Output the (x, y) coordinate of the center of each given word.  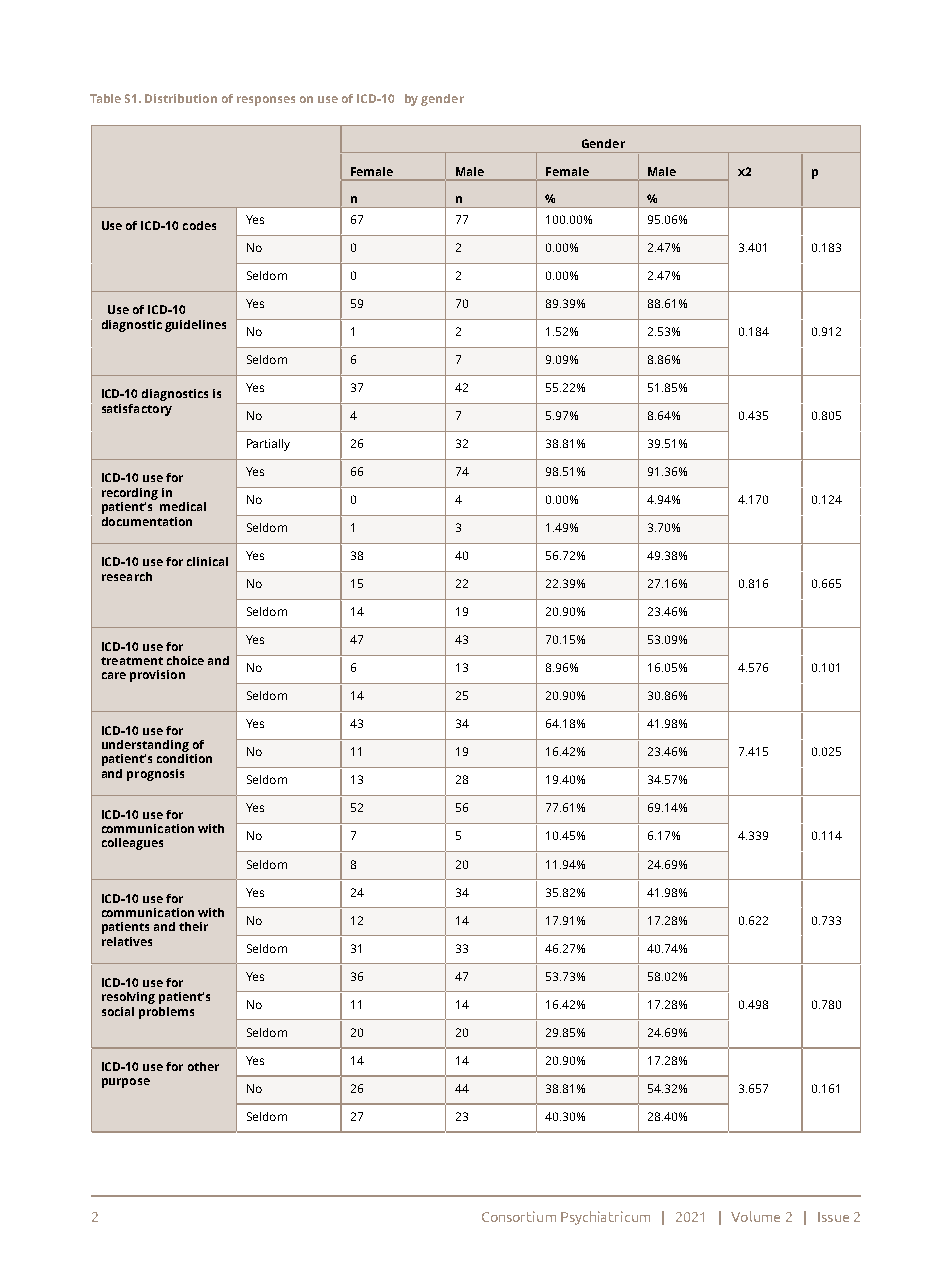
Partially (268, 445)
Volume (755, 1216)
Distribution (181, 98)
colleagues (132, 844)
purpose (126, 1083)
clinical (207, 561)
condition (184, 758)
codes (199, 225)
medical (183, 506)
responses (266, 101)
